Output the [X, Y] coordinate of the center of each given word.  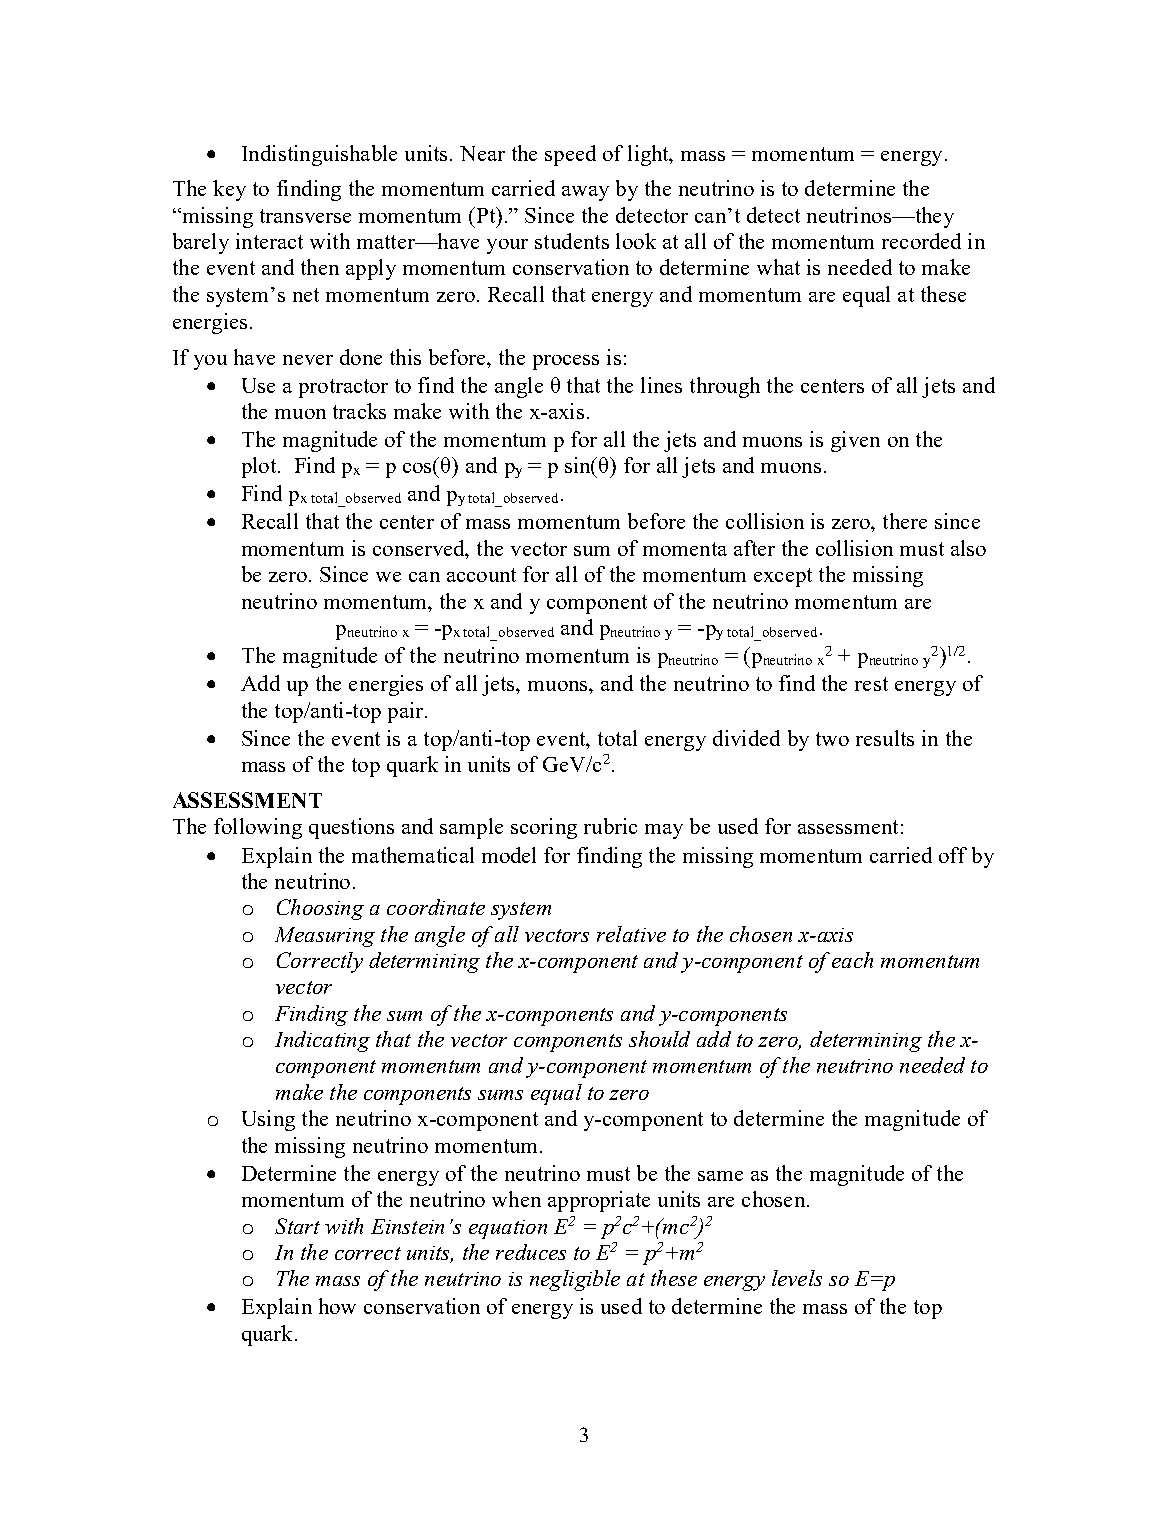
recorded [921, 241]
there [905, 521]
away [585, 193]
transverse [305, 216]
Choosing [320, 909]
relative [631, 934]
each [852, 960]
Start [297, 1226]
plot [260, 467]
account [481, 575]
